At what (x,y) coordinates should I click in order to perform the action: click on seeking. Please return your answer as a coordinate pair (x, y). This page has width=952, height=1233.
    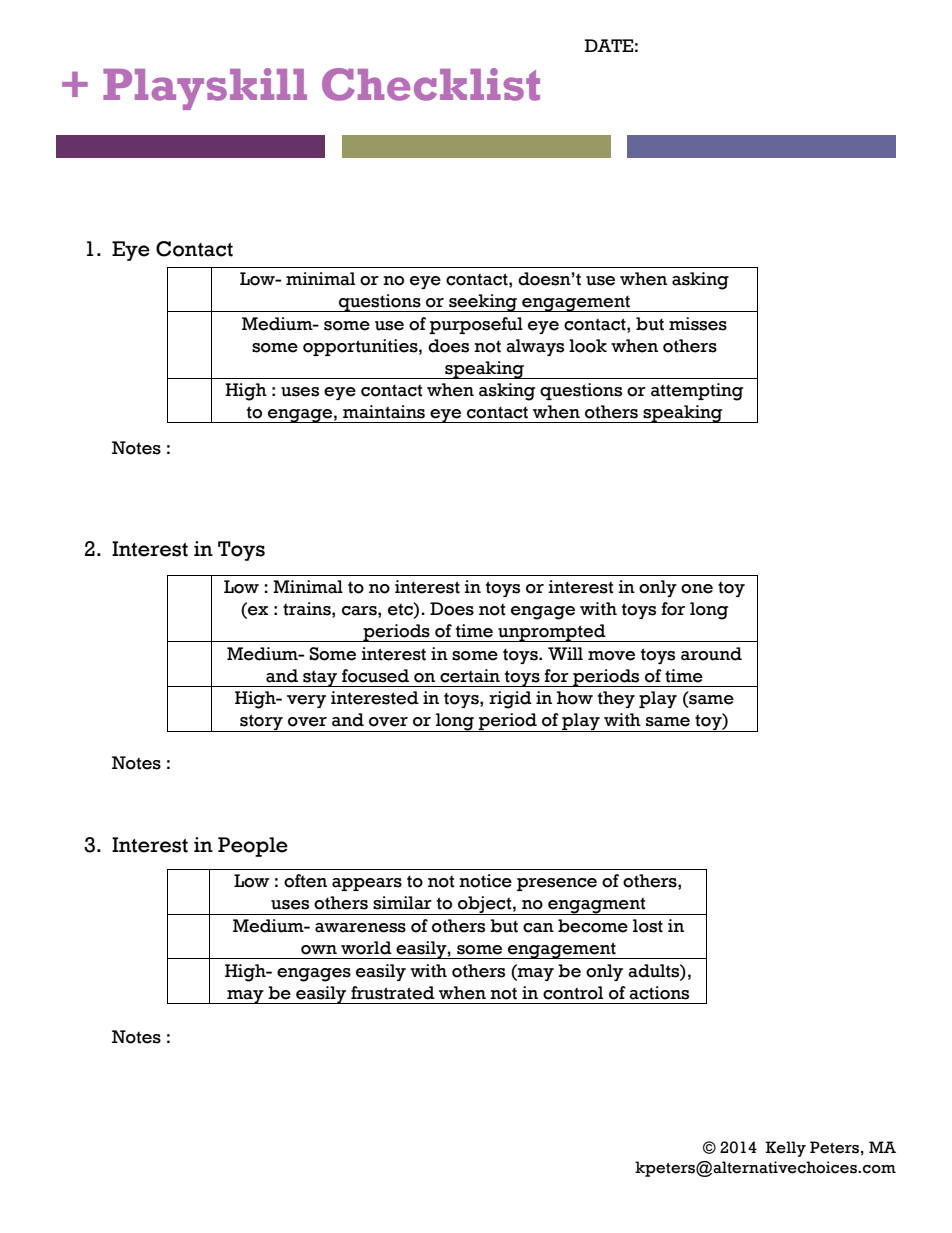
    Looking at the image, I should click on (483, 303).
